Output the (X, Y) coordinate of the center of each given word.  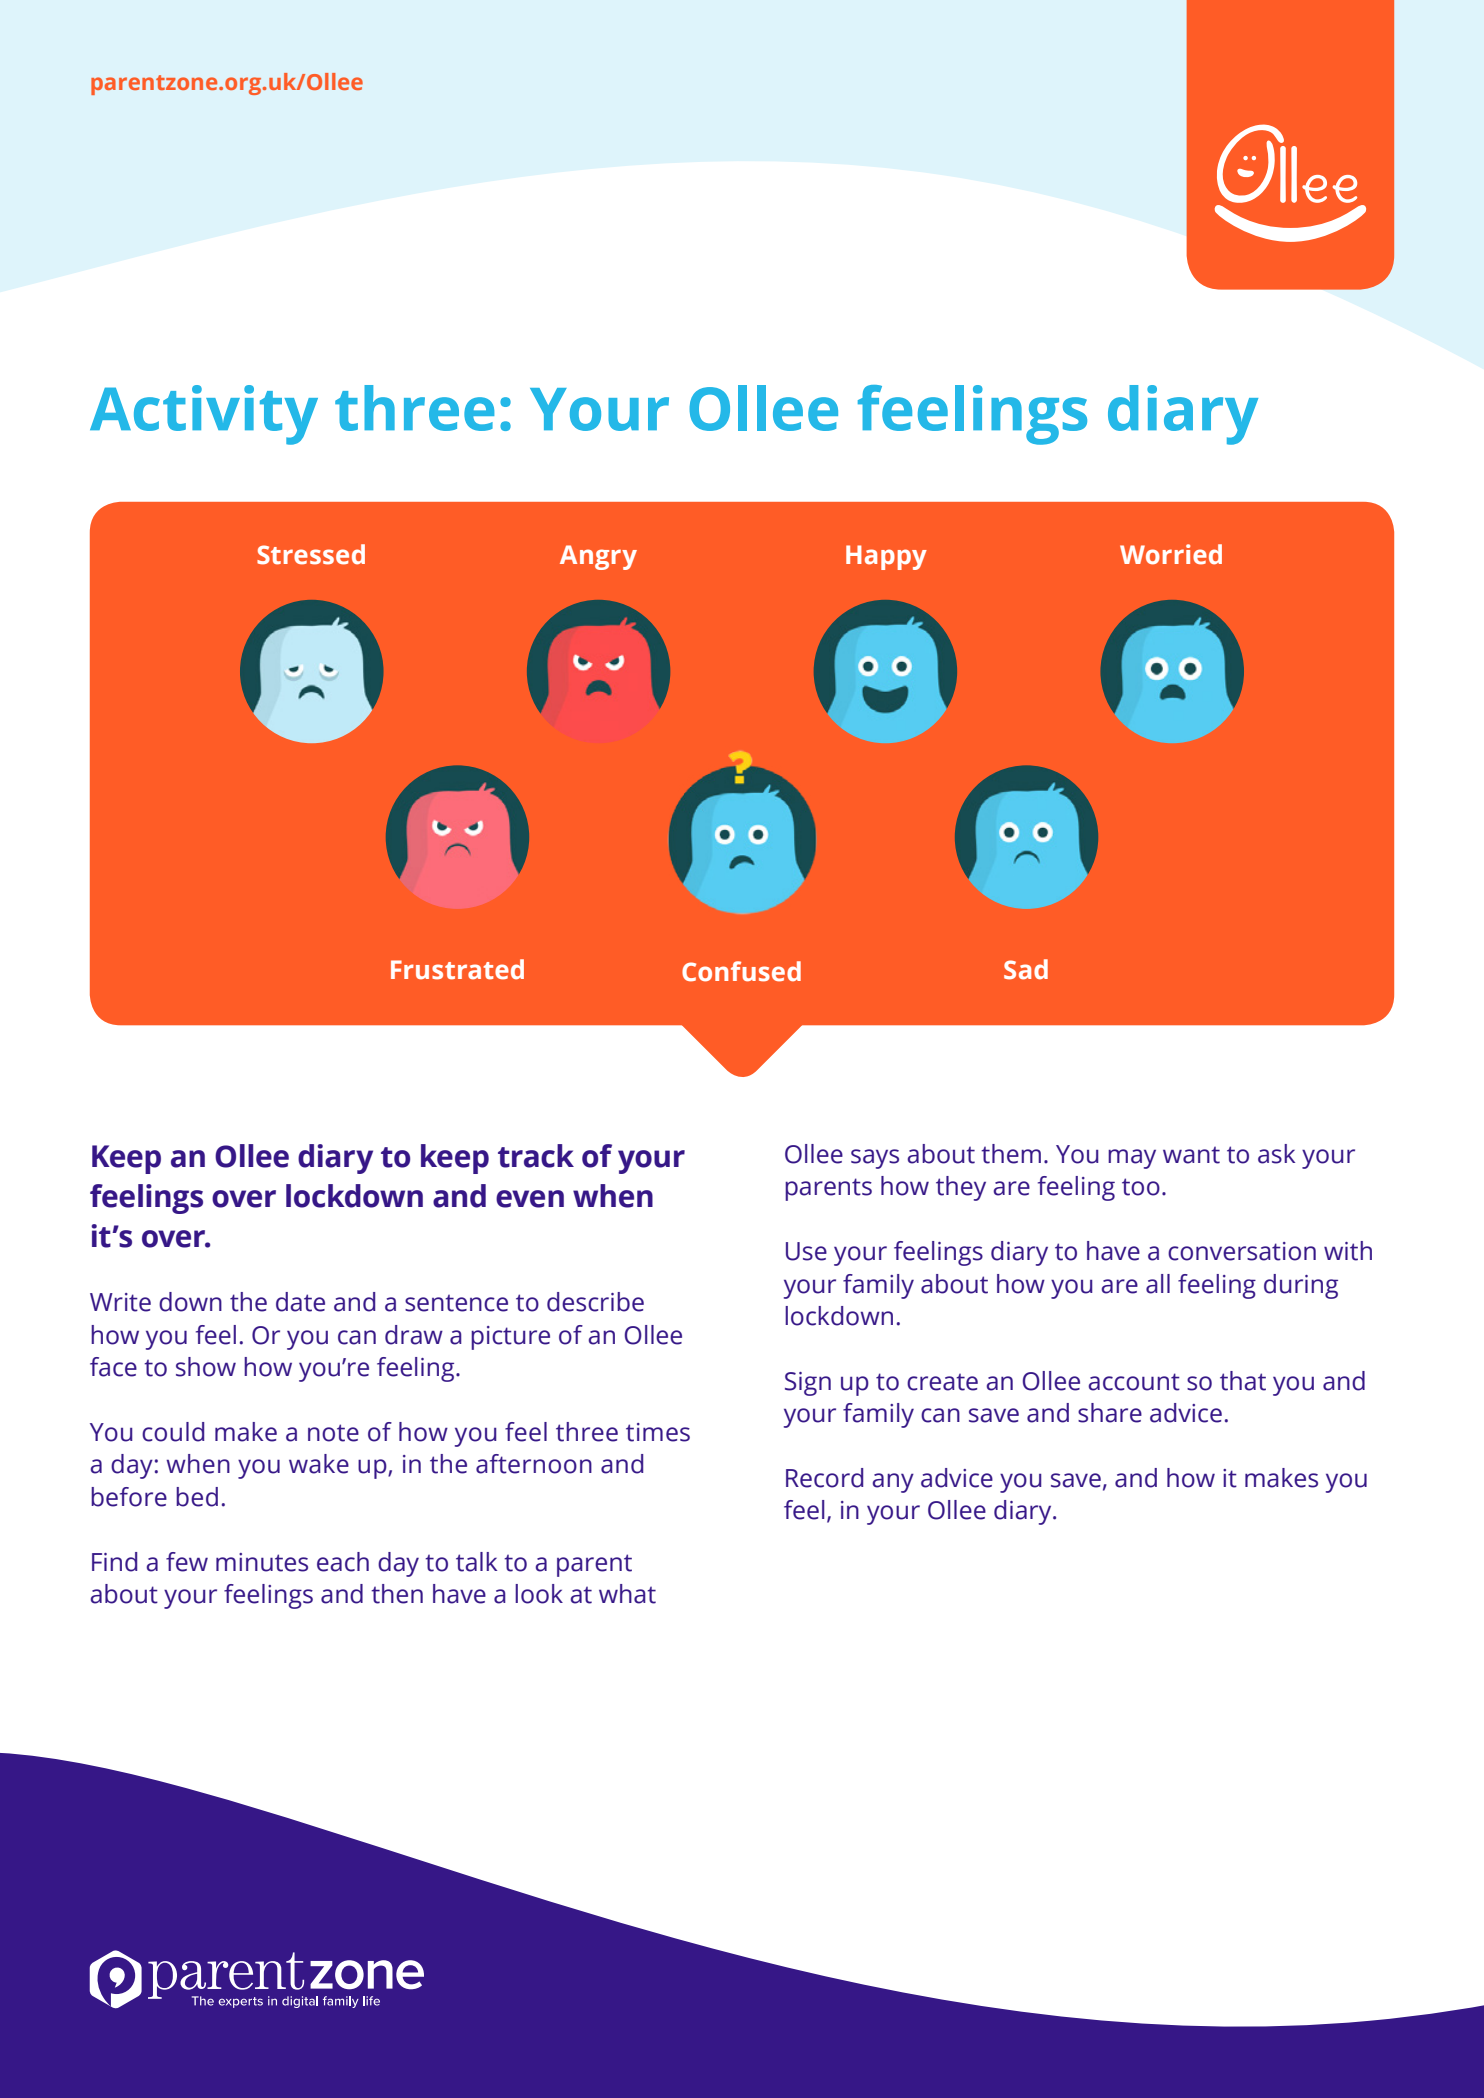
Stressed (311, 554)
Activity (204, 415)
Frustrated (457, 969)
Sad (1026, 969)
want (1191, 1155)
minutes (262, 1562)
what (627, 1594)
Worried (1171, 554)
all (1158, 1284)
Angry (598, 557)
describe (595, 1302)
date (300, 1302)
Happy (886, 557)
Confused (741, 971)
